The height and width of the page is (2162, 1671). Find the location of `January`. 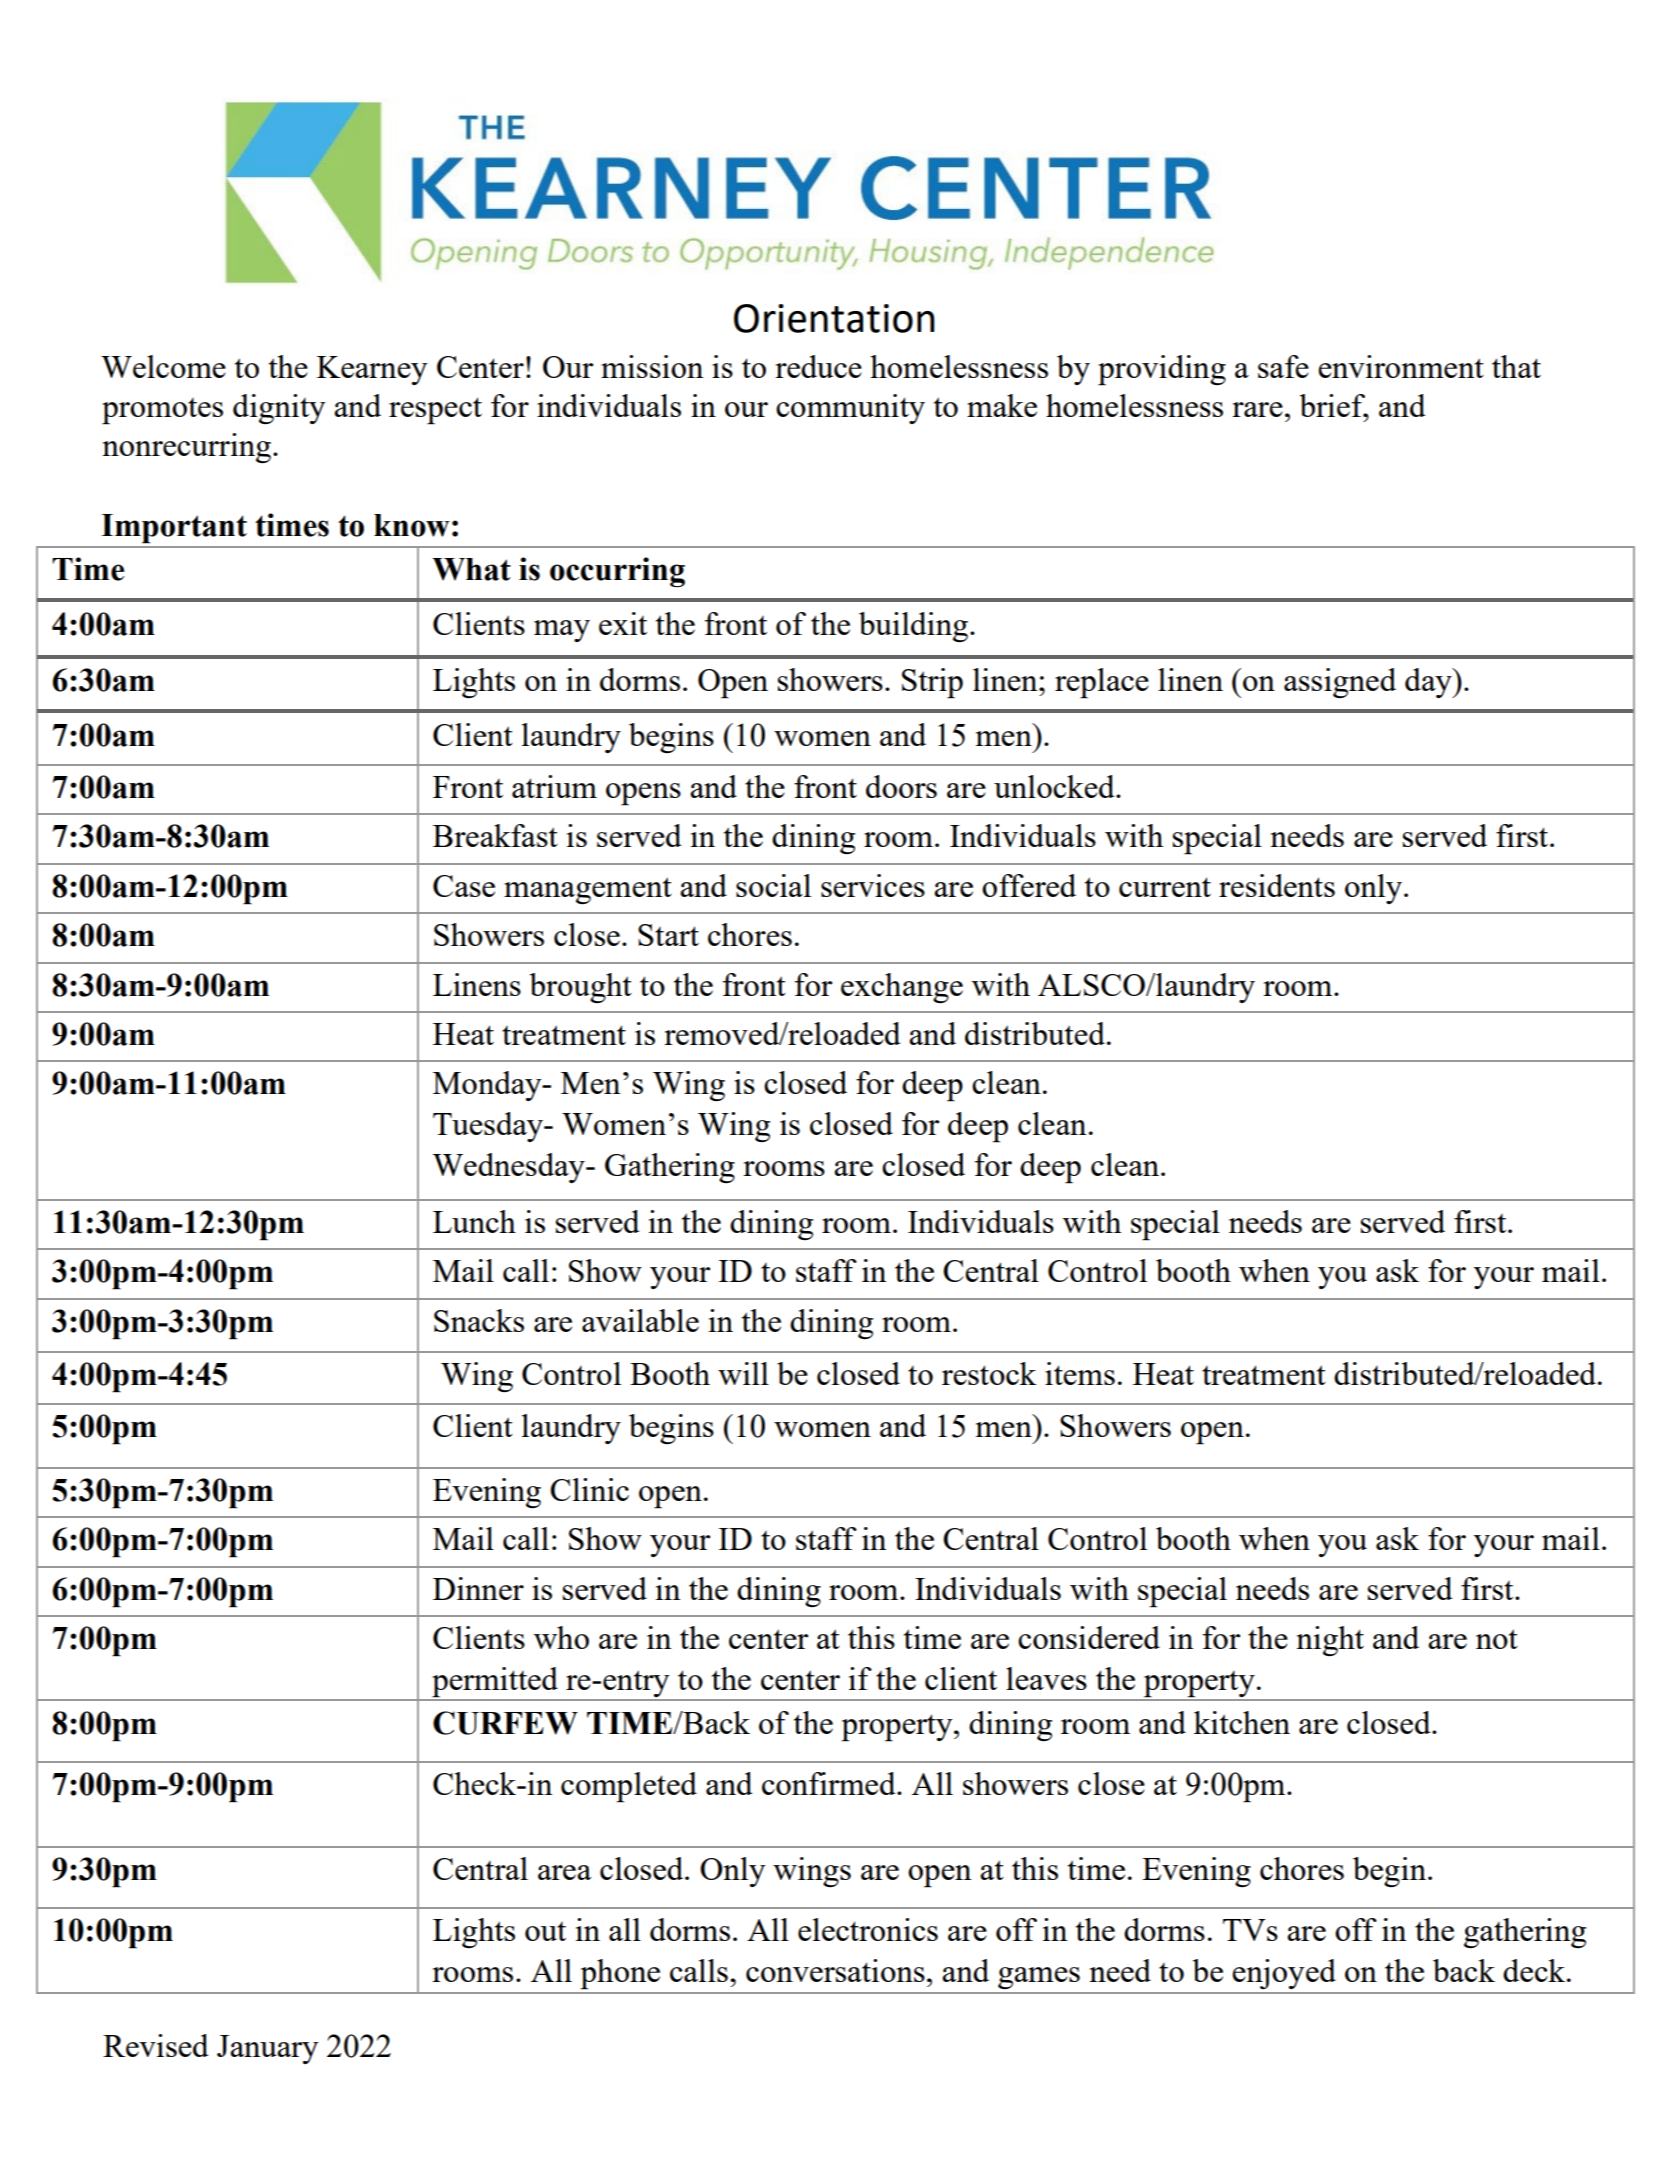

January is located at coordinates (267, 2049).
